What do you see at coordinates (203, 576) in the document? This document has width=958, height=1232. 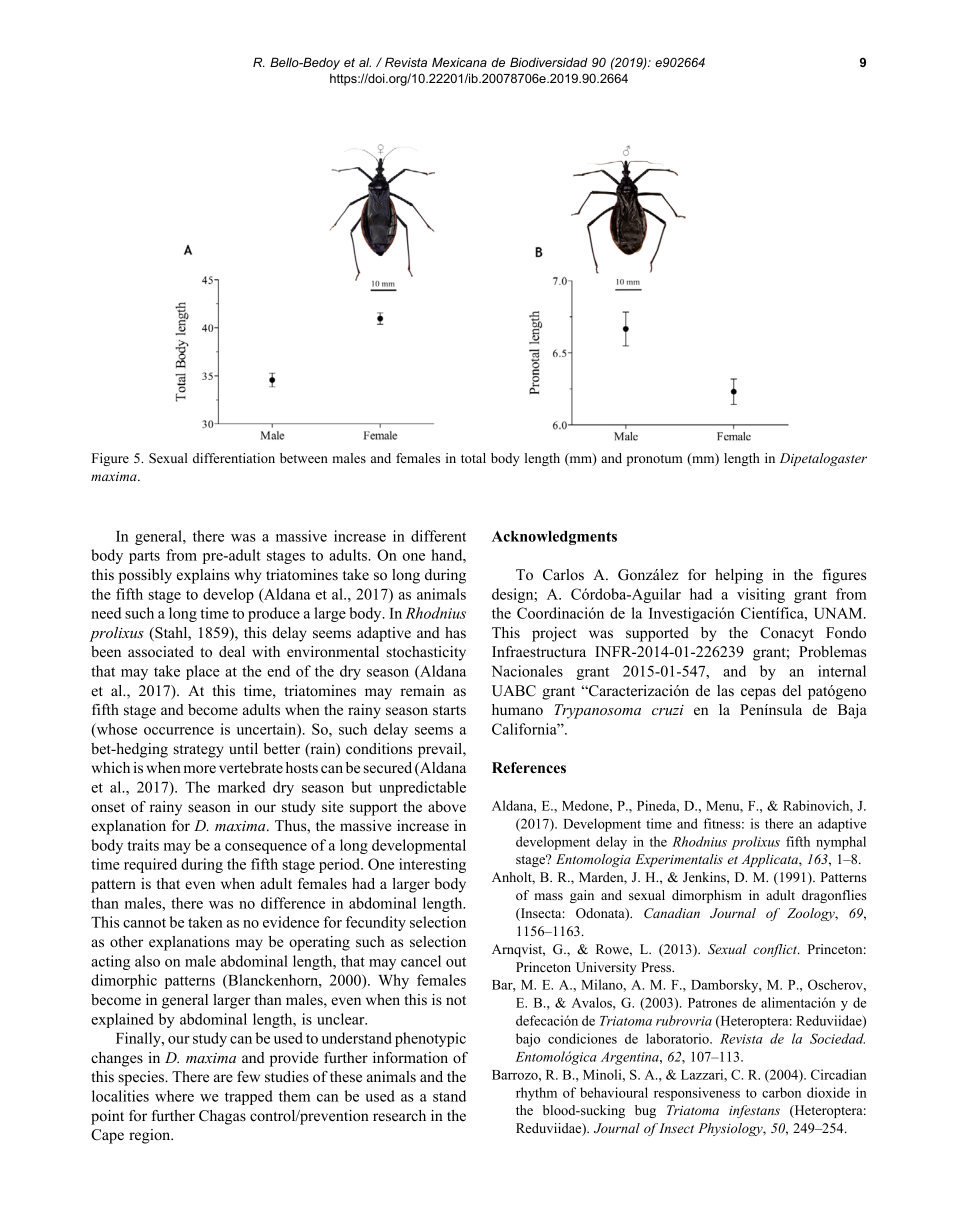 I see `explains` at bounding box center [203, 576].
